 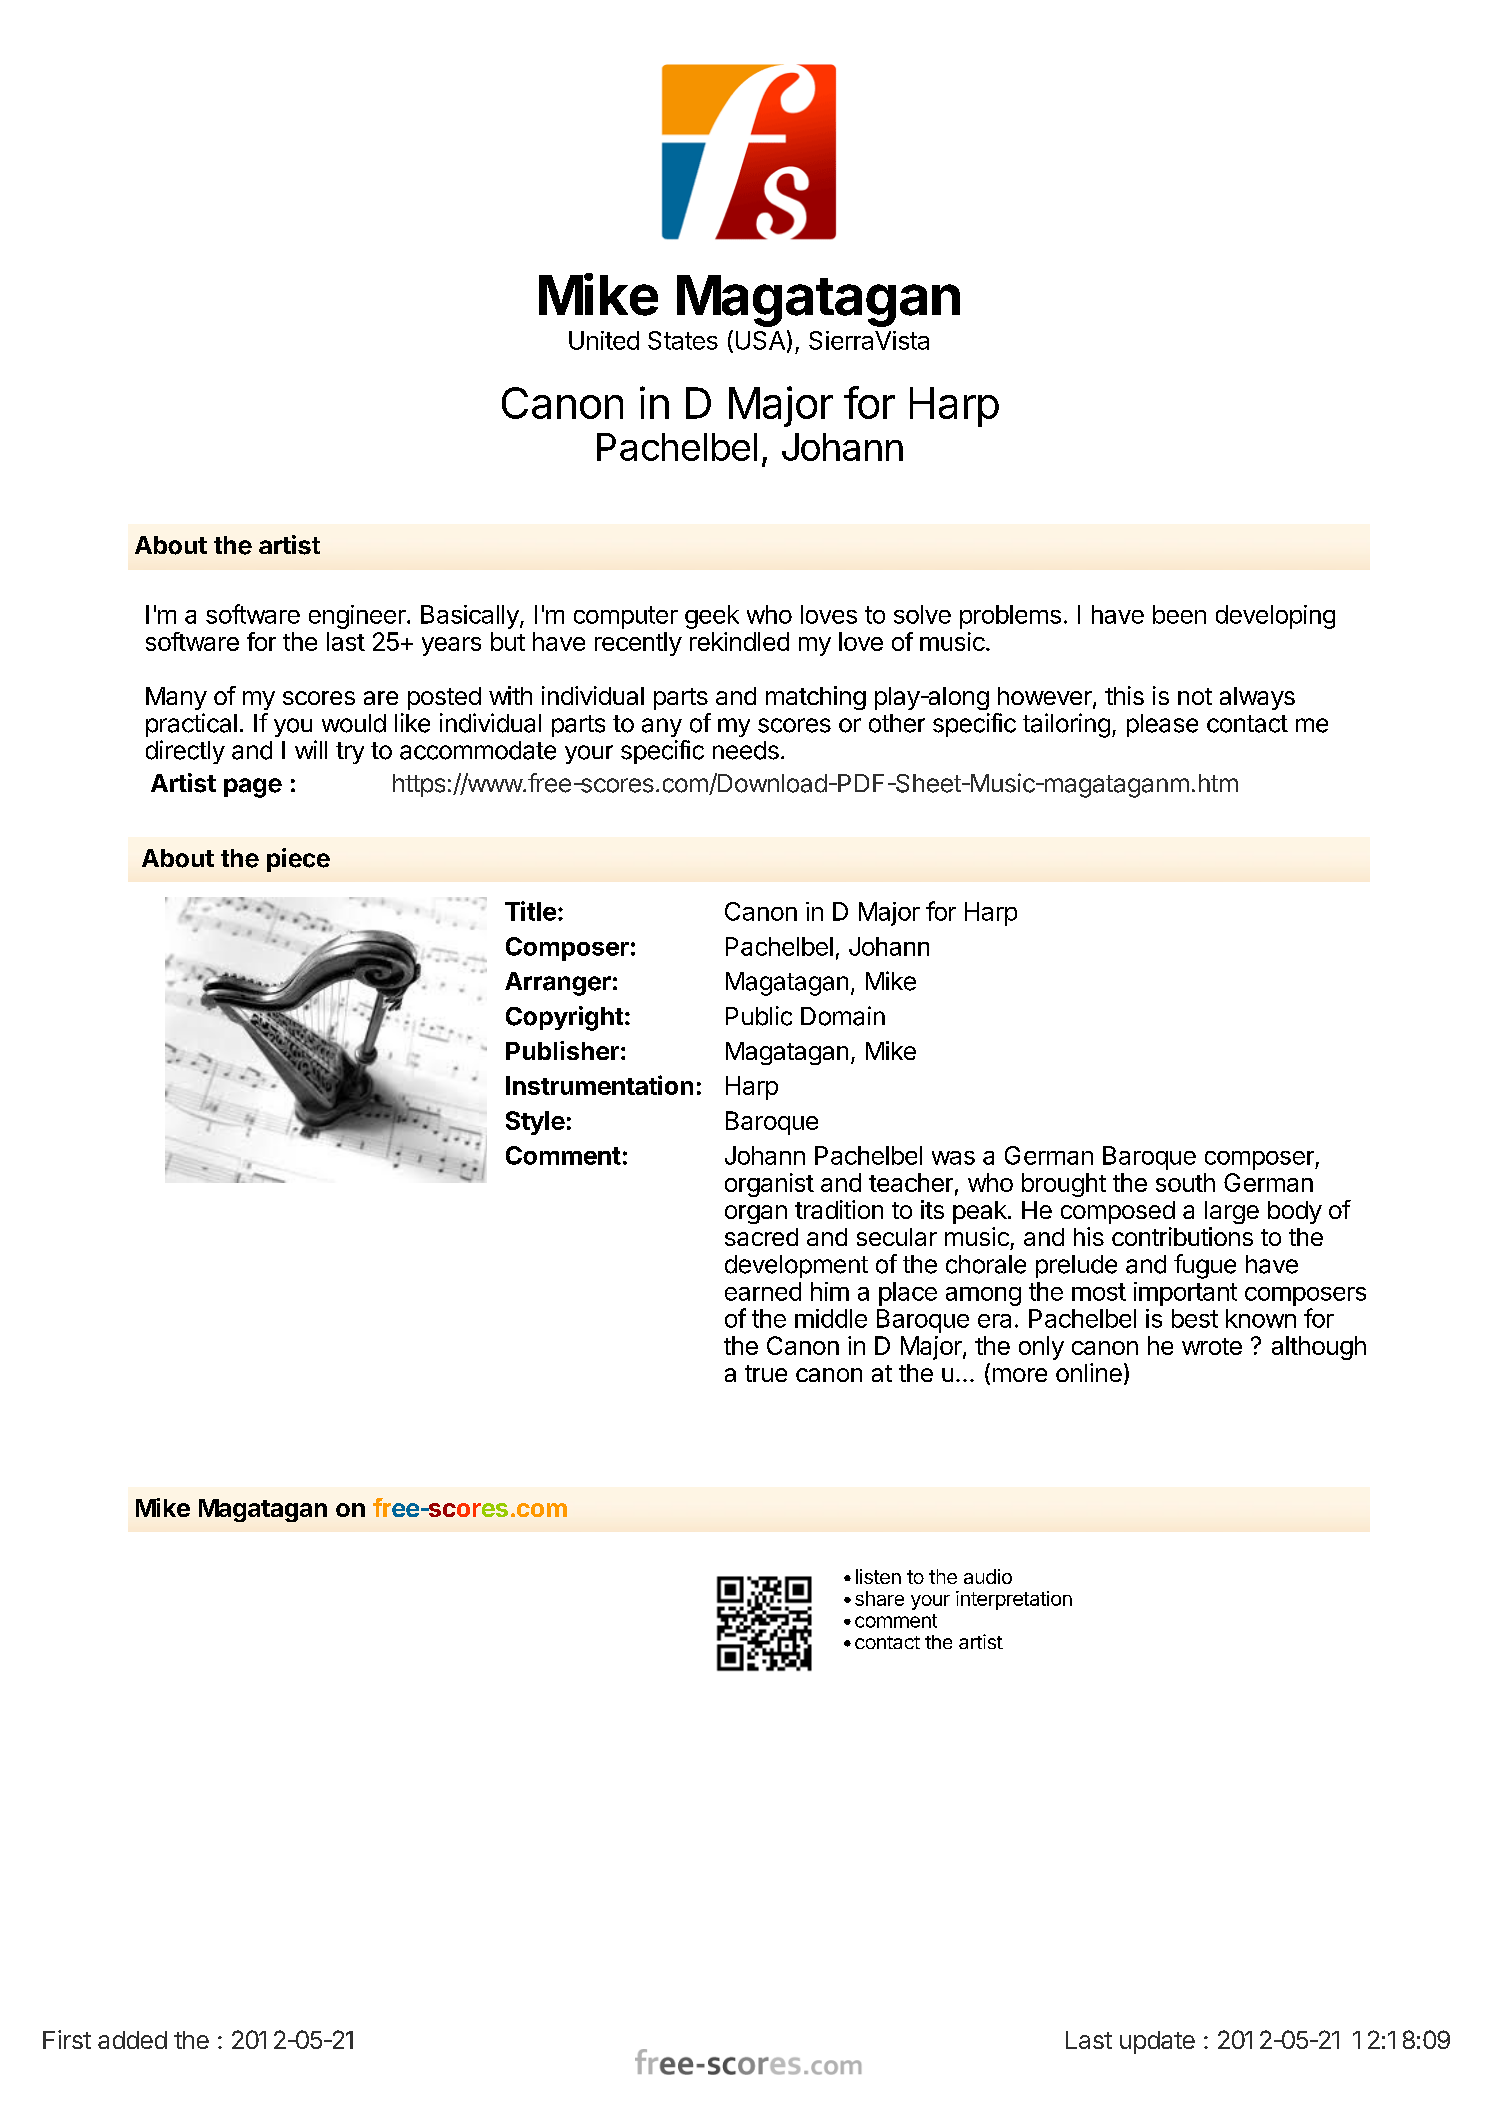 I want to click on Style, so click(x=535, y=1123).
